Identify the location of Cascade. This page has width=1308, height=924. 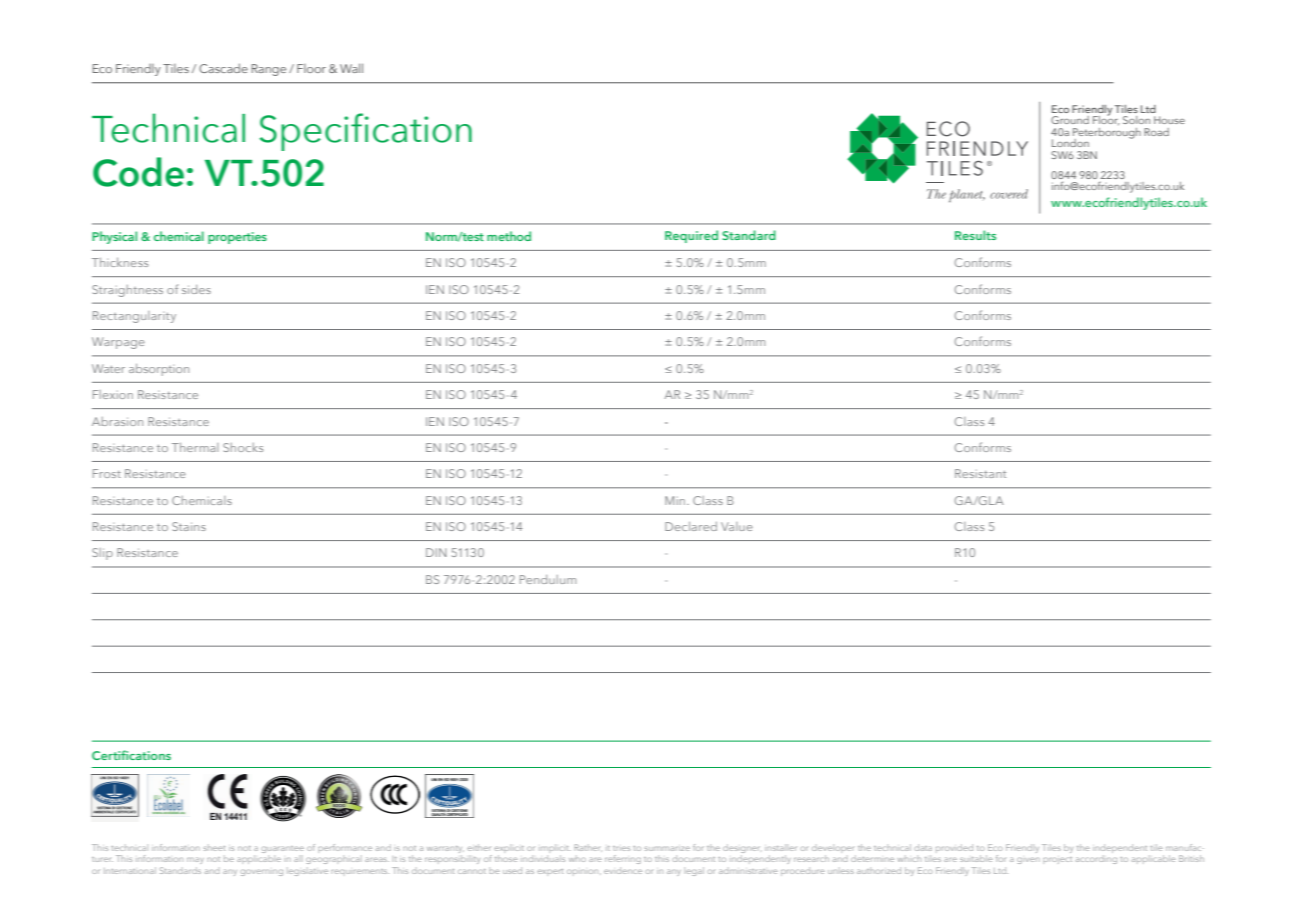
(223, 68).
